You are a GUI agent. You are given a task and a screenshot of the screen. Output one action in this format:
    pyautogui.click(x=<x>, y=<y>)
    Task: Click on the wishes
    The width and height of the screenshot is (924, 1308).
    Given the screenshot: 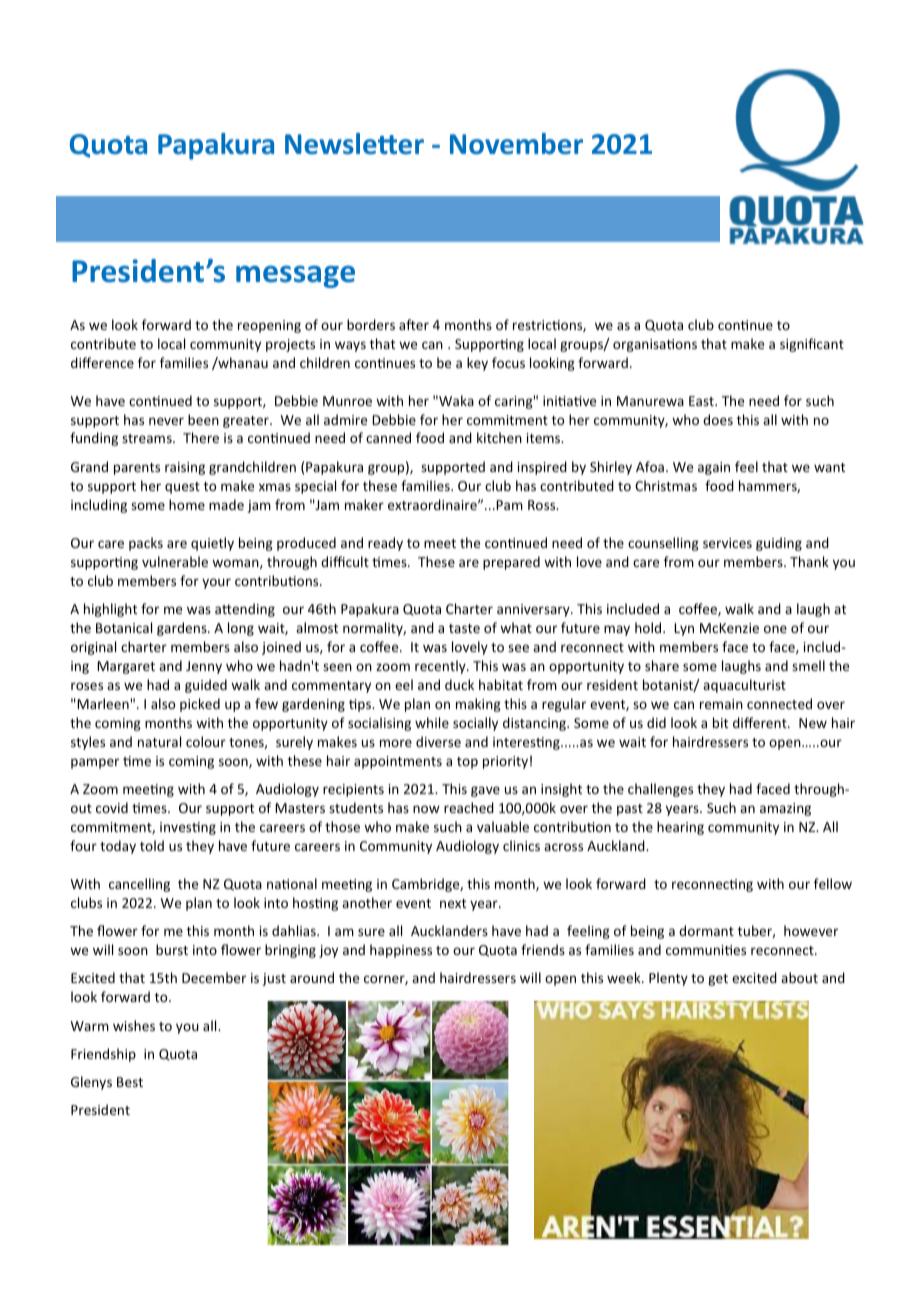 What is the action you would take?
    pyautogui.click(x=134, y=1025)
